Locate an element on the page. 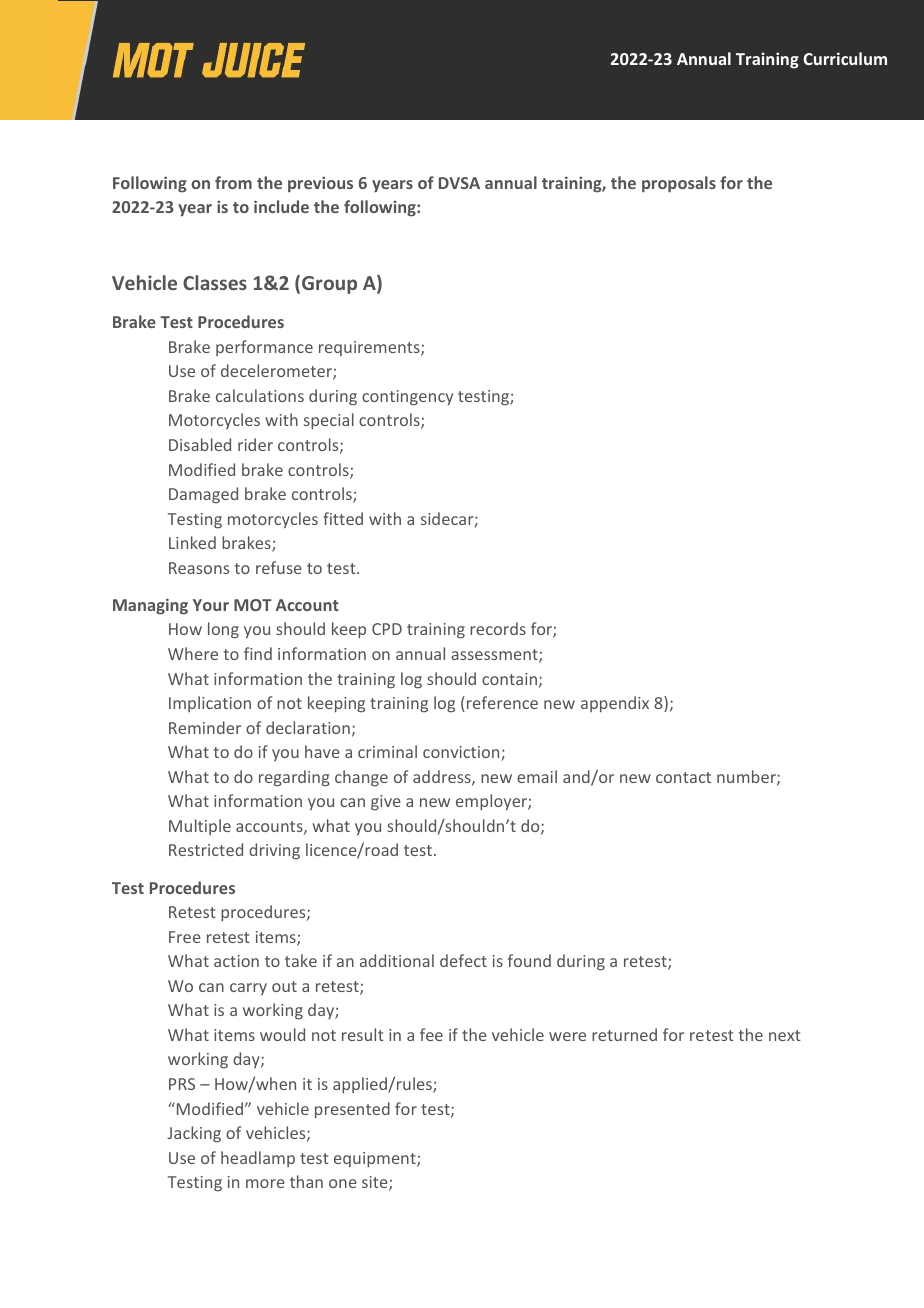 This image has height=1308, width=924. email is located at coordinates (537, 776).
